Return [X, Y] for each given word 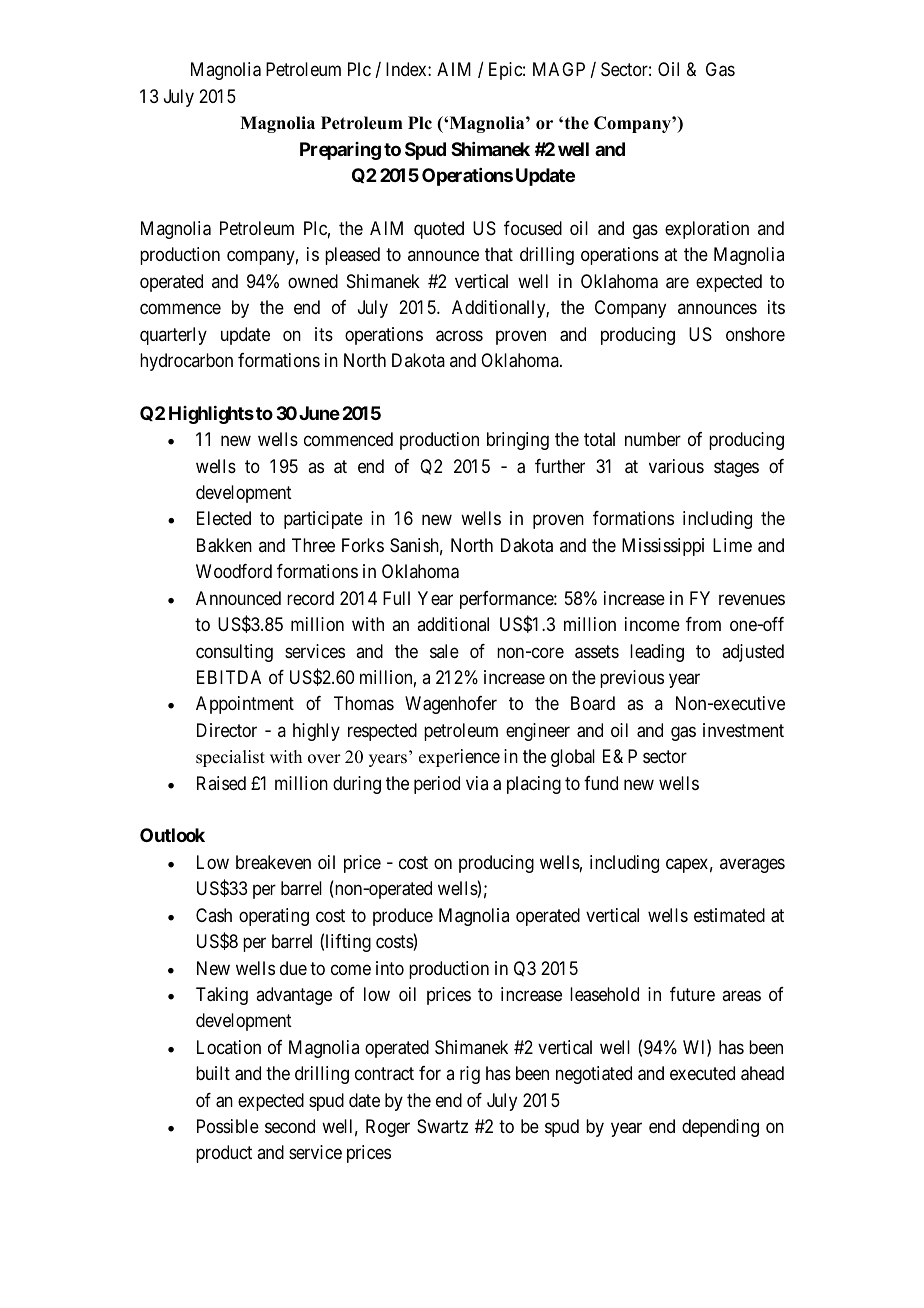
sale [444, 651]
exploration [707, 230]
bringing [518, 441]
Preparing [340, 151]
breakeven [273, 862]
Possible [228, 1126]
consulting [234, 653]
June [319, 413]
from [703, 624]
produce [403, 917]
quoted [439, 230]
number [653, 439]
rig [470, 1075]
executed [702, 1073]
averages [752, 865]
